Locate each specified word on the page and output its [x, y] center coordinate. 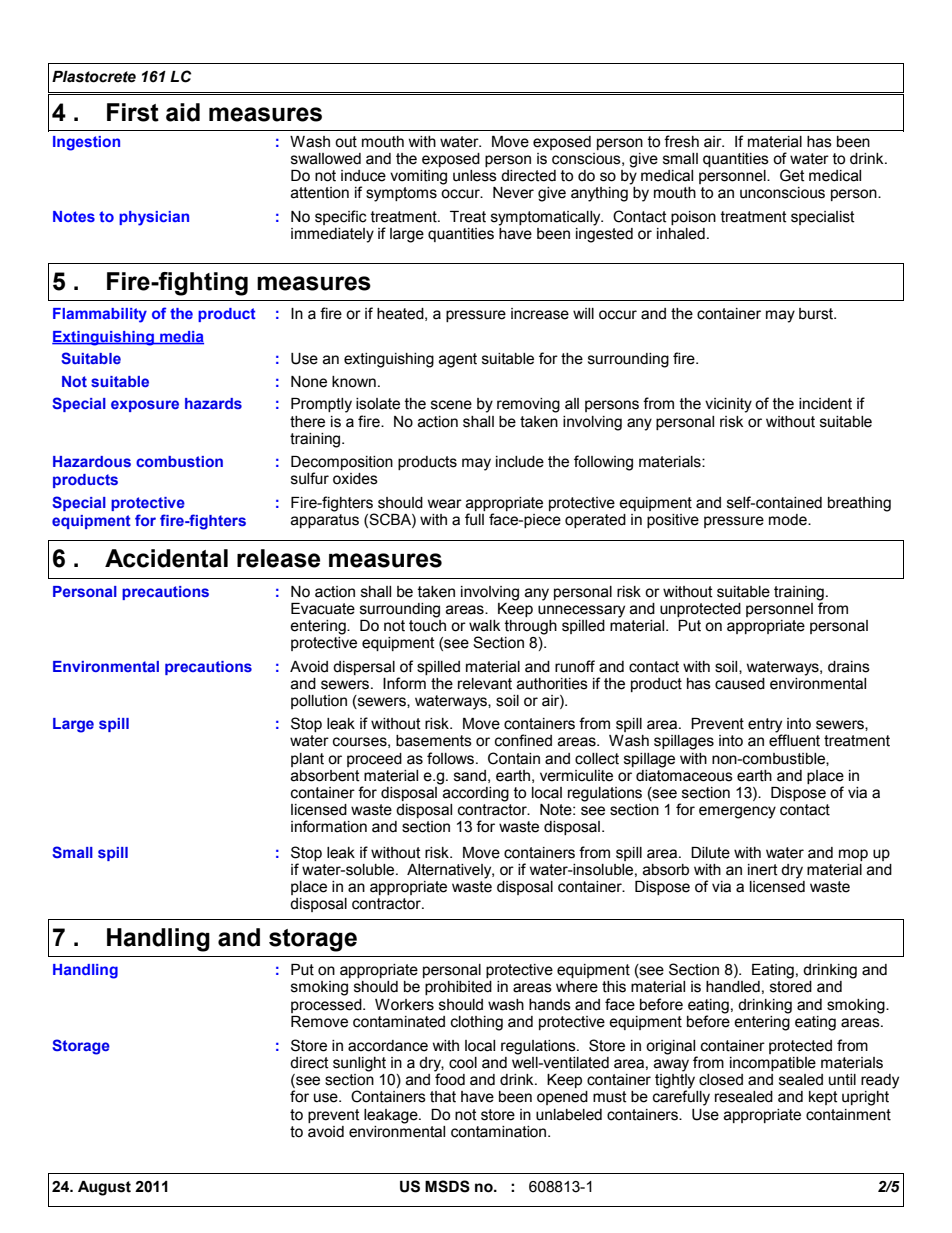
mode [789, 520]
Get [792, 175]
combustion [179, 461]
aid [183, 112]
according [474, 793]
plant [307, 760]
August [104, 1188]
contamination [500, 1132]
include [520, 462]
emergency [737, 812]
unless [475, 176]
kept [823, 1098]
